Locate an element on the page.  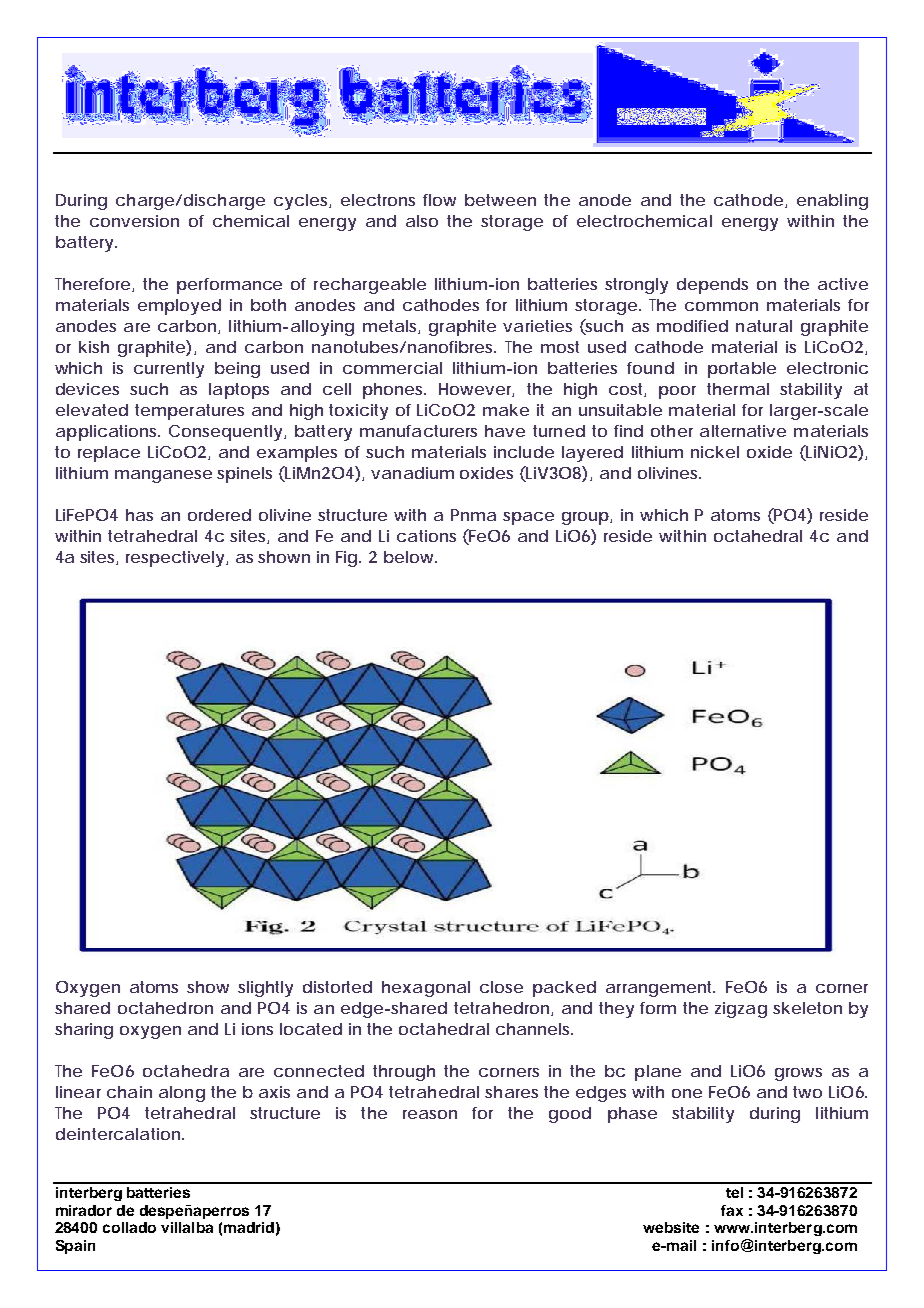
octahedron is located at coordinates (165, 1008).
